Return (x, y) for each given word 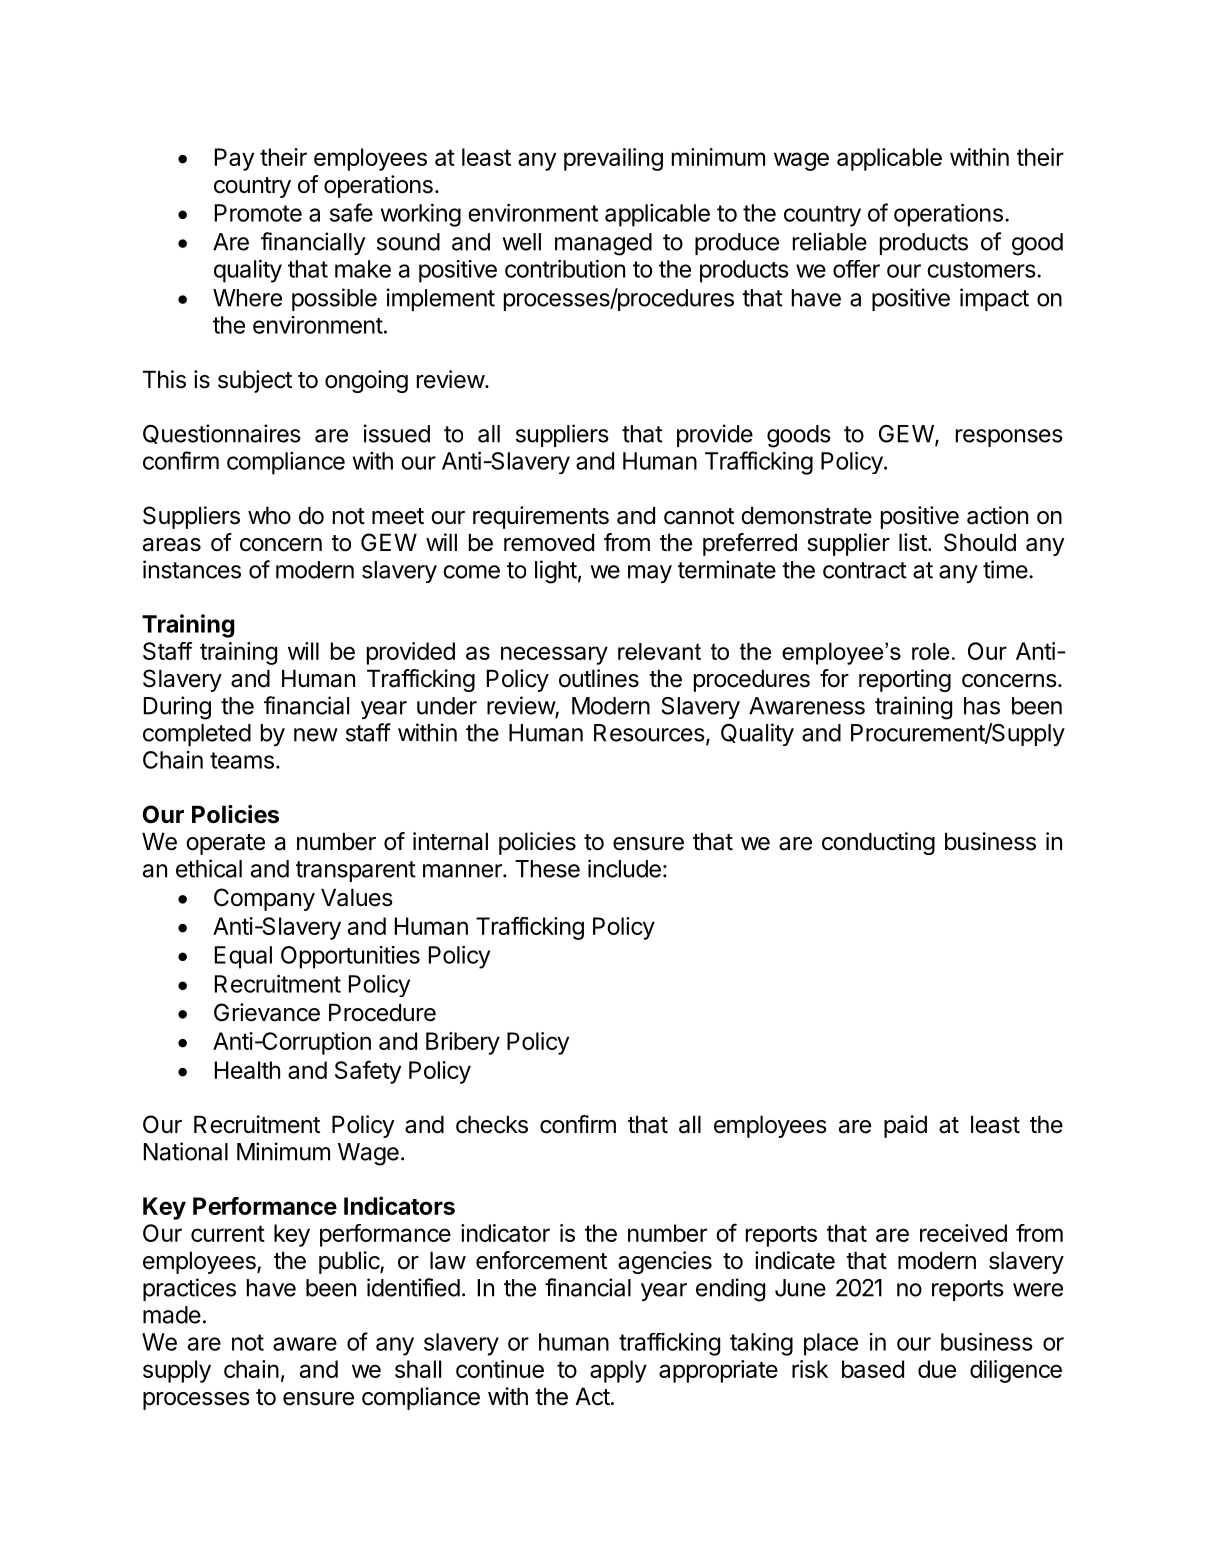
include (624, 868)
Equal (243, 957)
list (913, 542)
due (937, 1369)
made (172, 1315)
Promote (258, 213)
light (556, 572)
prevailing (613, 159)
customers (981, 270)
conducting (878, 843)
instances (192, 569)
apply (618, 1371)
